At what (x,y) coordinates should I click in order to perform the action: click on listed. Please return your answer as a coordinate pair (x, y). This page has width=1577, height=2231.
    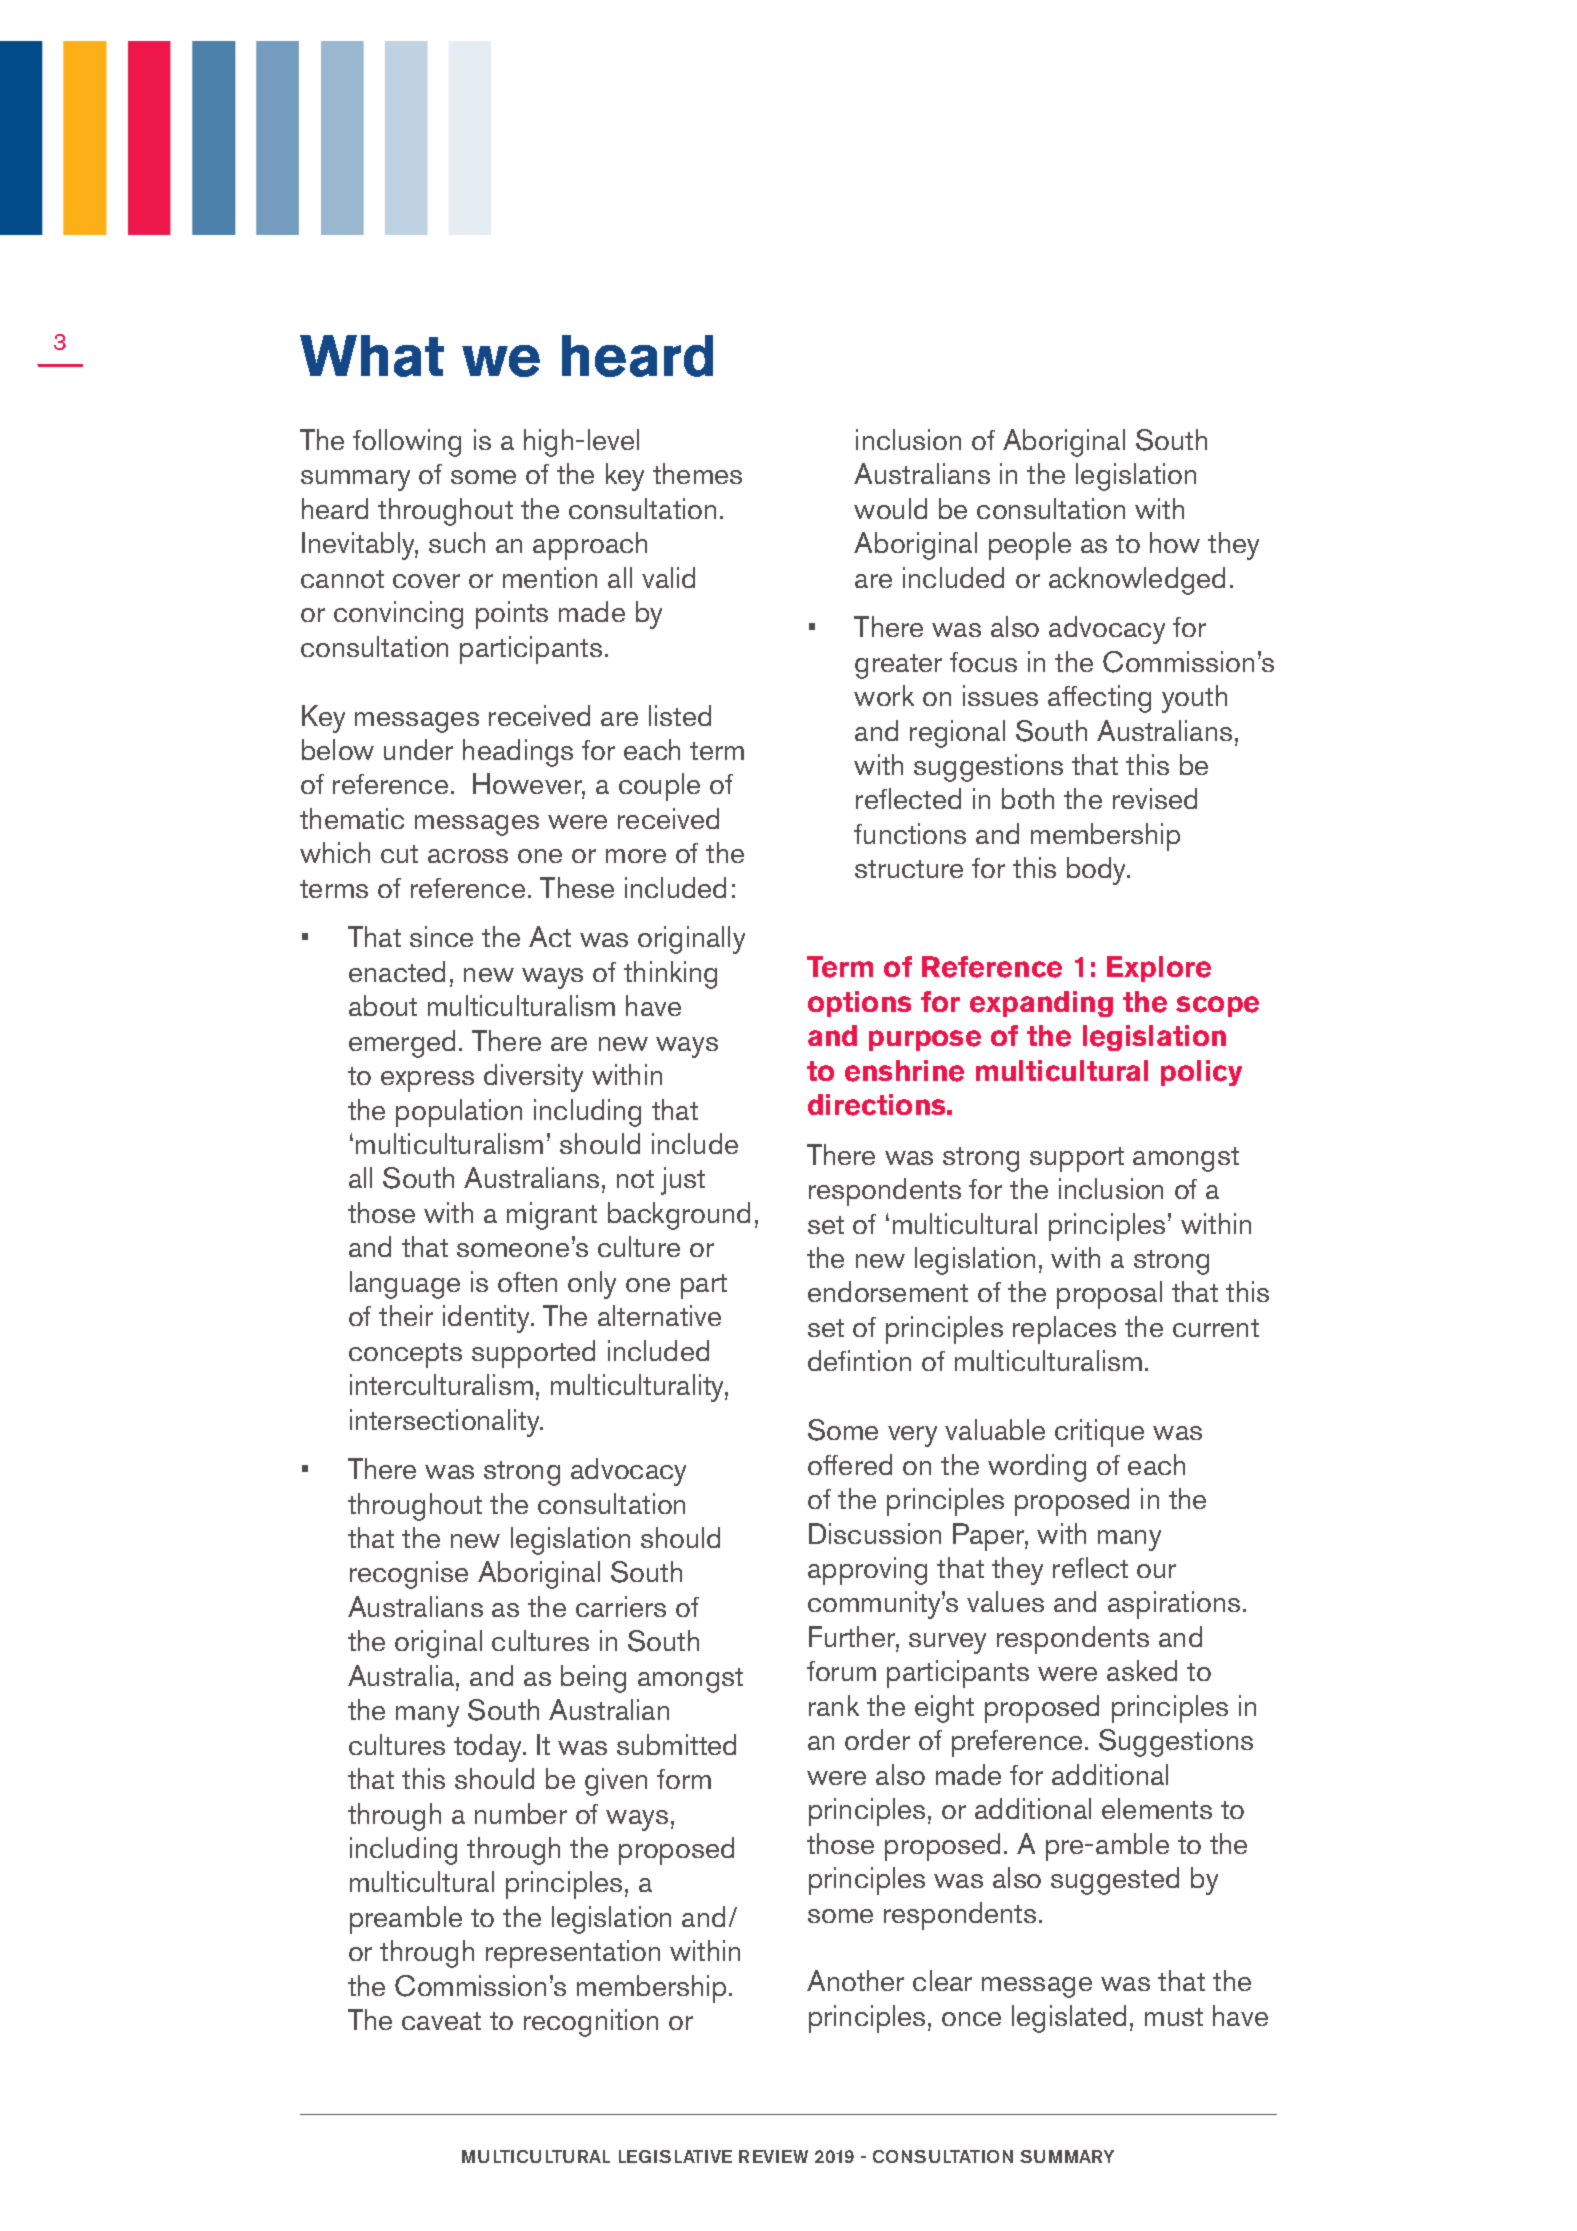
    Looking at the image, I should click on (680, 715).
